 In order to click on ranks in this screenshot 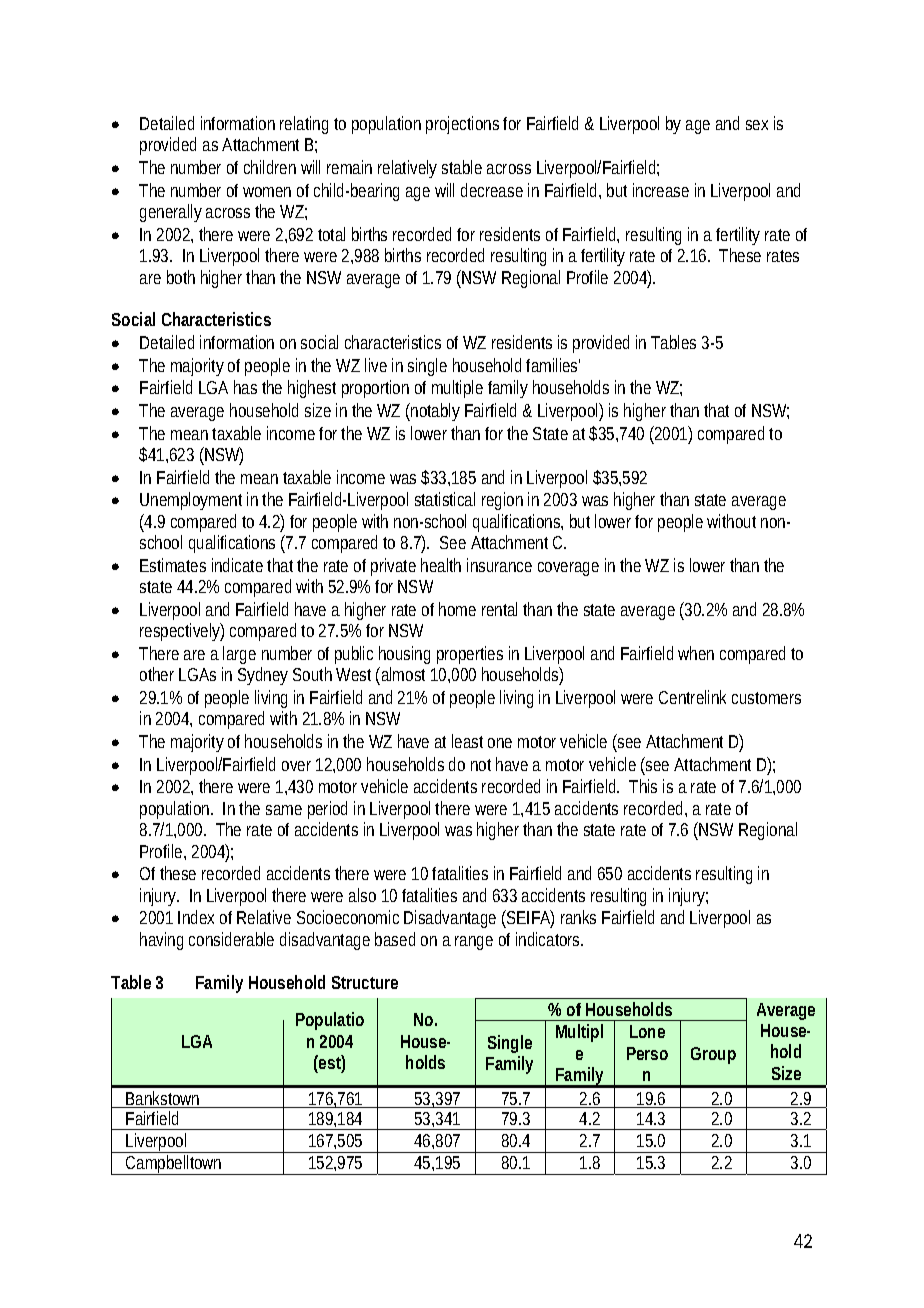, I will do `click(578, 917)`.
